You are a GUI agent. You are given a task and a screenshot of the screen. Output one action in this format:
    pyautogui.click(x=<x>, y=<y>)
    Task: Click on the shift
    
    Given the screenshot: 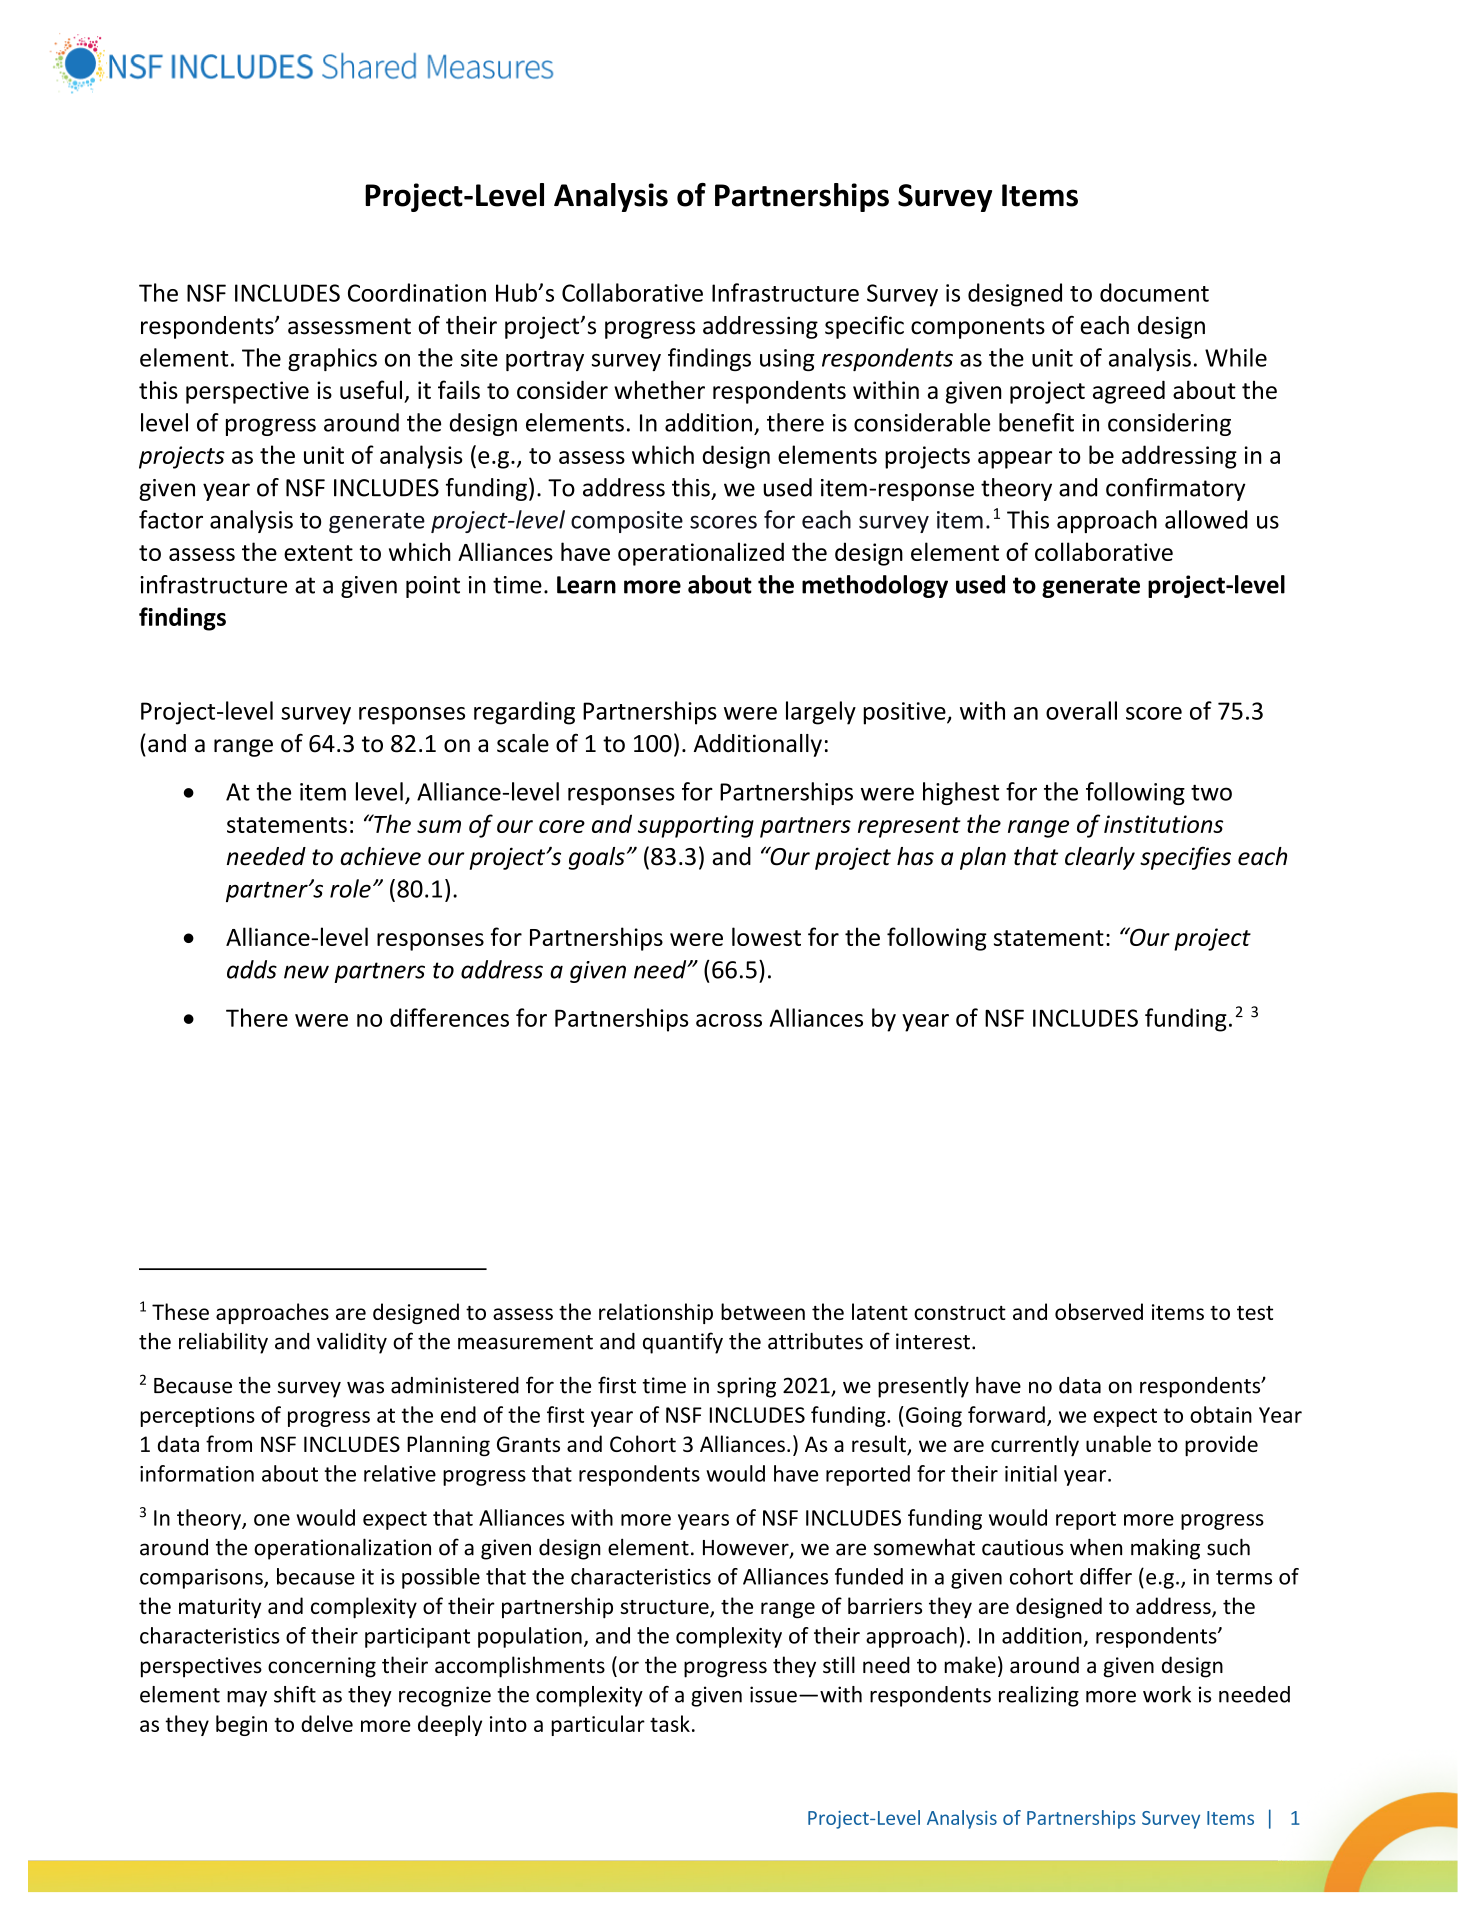 What is the action you would take?
    pyautogui.click(x=295, y=1694)
